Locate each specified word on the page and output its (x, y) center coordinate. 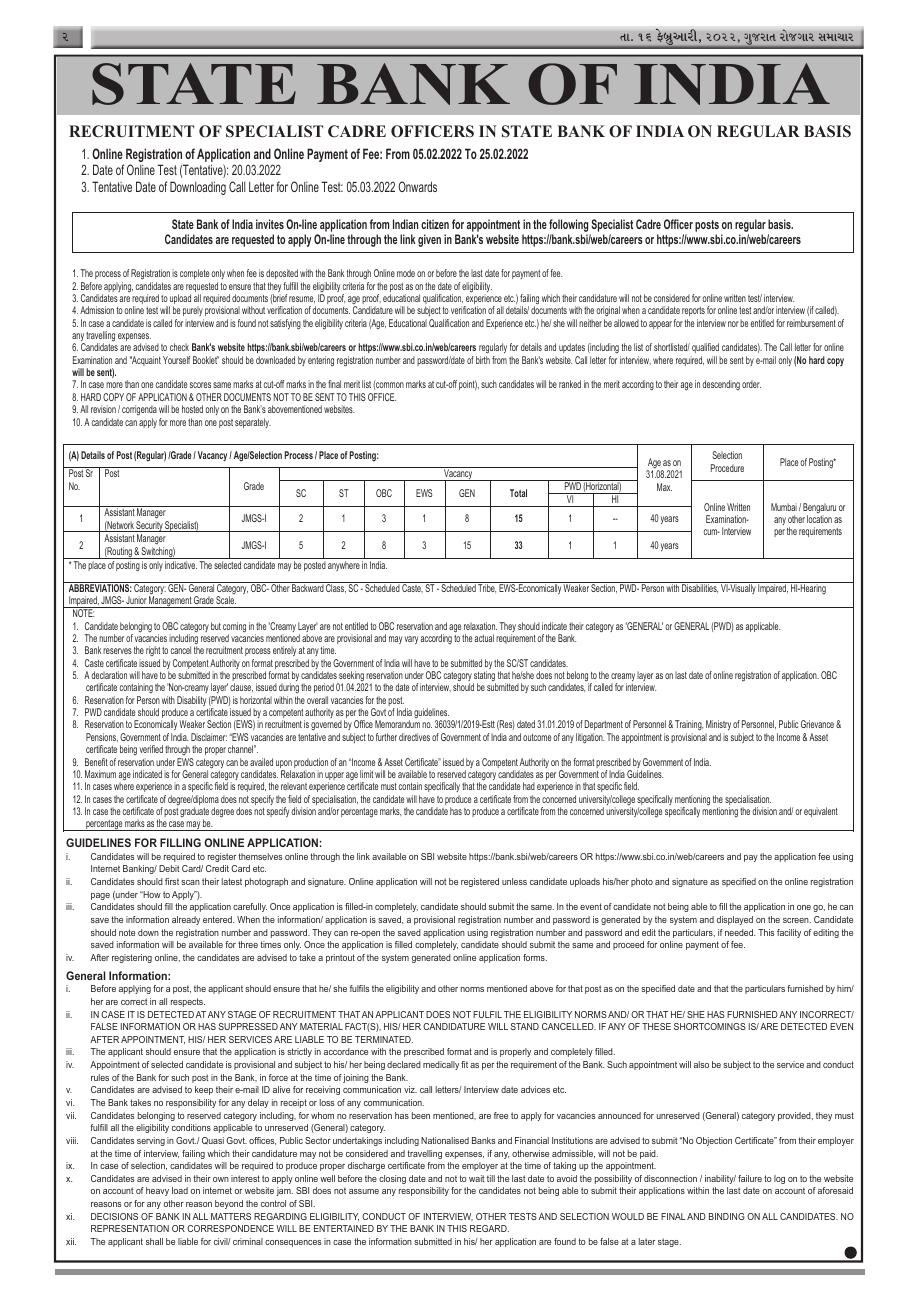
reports (693, 311)
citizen (435, 224)
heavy (157, 1191)
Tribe (486, 587)
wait (477, 1178)
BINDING (727, 1216)
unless (514, 881)
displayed (735, 920)
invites (270, 224)
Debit (169, 868)
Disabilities (699, 587)
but (216, 626)
